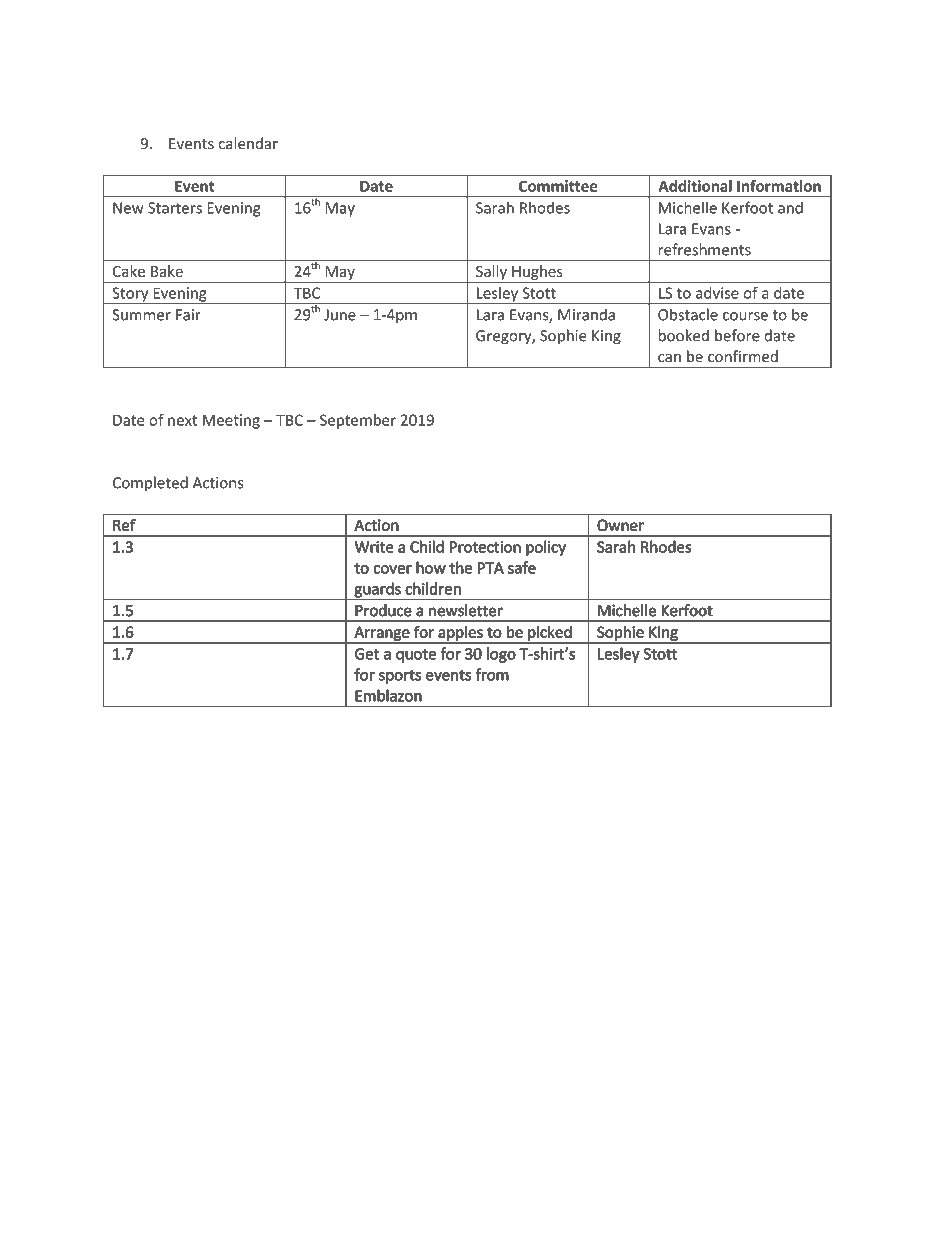  I want to click on Starters, so click(175, 208).
